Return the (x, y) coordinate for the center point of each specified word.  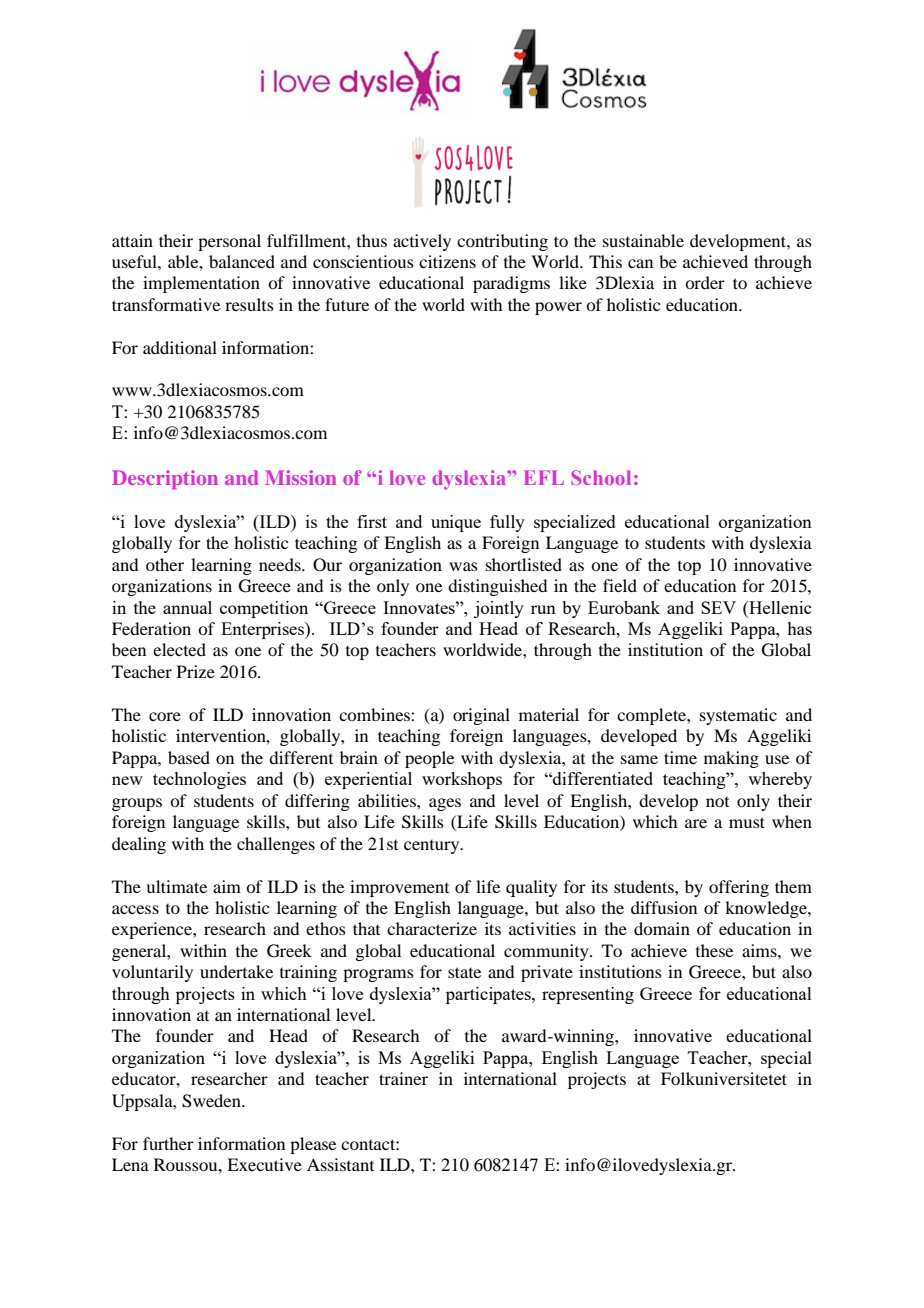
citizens (447, 261)
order (705, 282)
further (168, 1143)
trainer (403, 1078)
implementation (201, 284)
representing (588, 995)
